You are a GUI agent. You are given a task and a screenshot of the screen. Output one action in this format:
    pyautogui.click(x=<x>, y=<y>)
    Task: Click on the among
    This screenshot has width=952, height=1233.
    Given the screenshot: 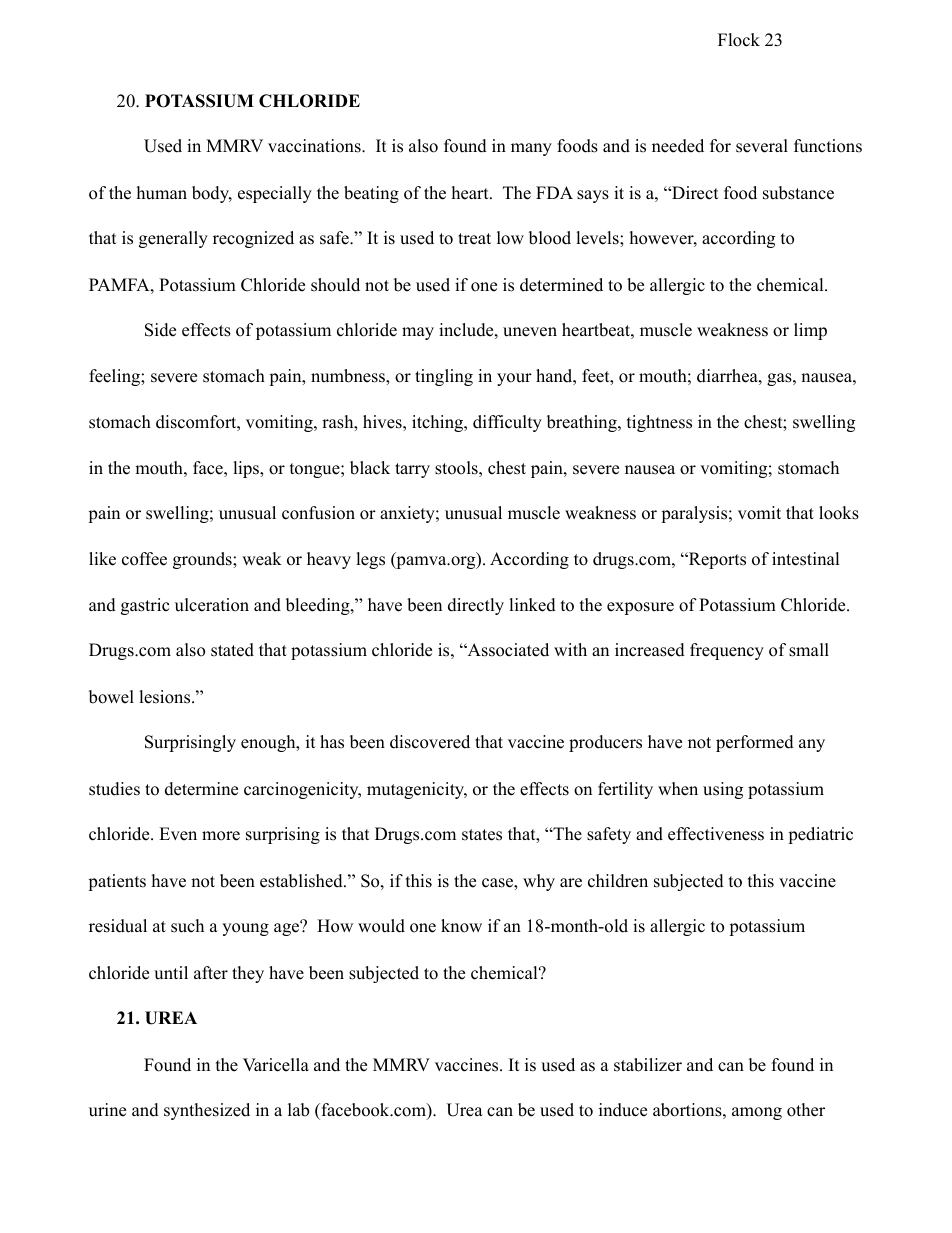 What is the action you would take?
    pyautogui.click(x=757, y=1113)
